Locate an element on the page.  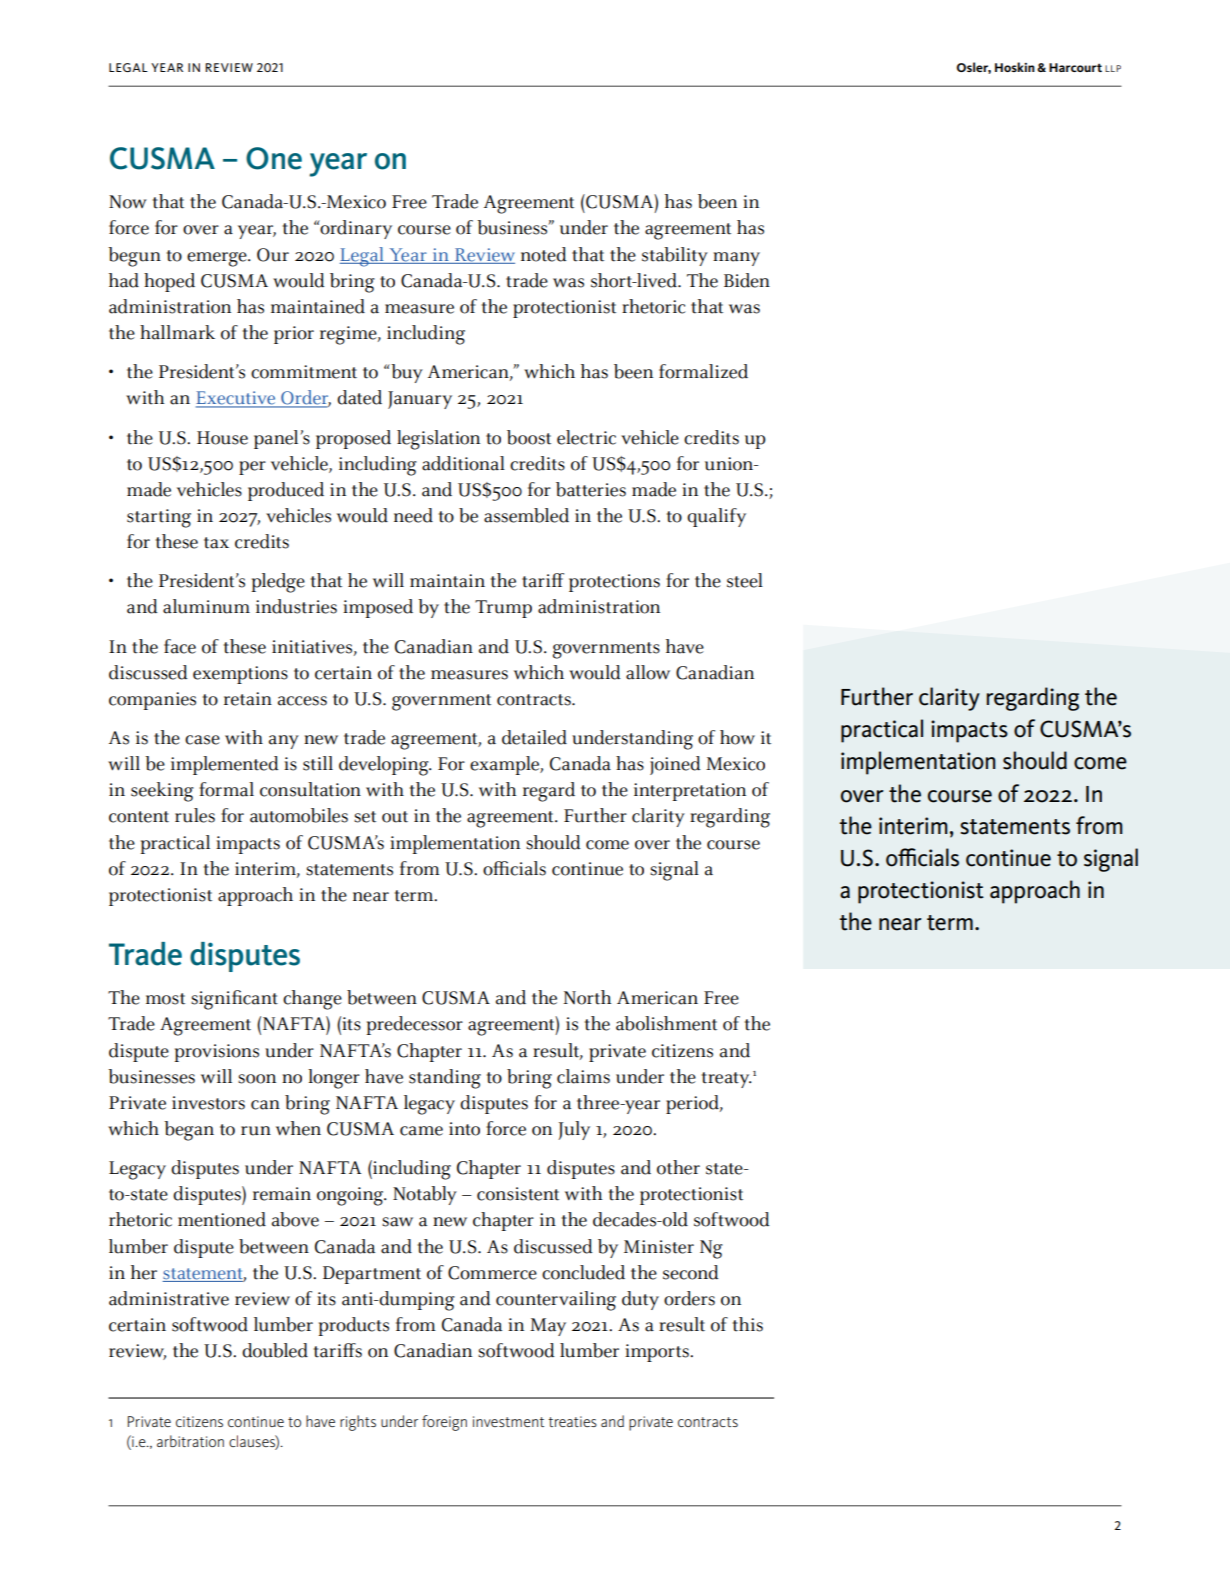
steel is located at coordinates (745, 580).
